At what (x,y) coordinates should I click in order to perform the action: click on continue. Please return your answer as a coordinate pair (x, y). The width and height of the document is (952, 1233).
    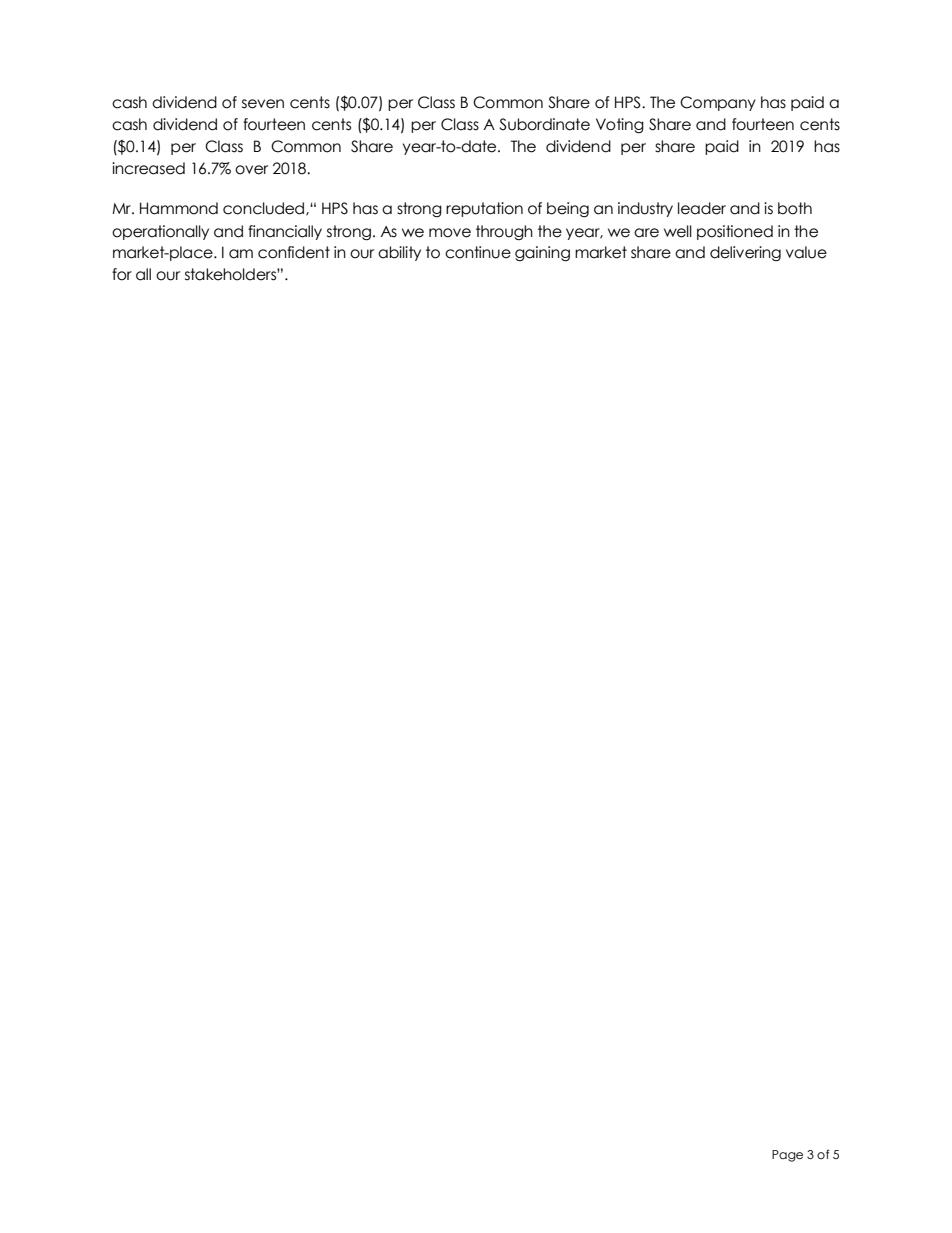
    Looking at the image, I should click on (478, 252).
